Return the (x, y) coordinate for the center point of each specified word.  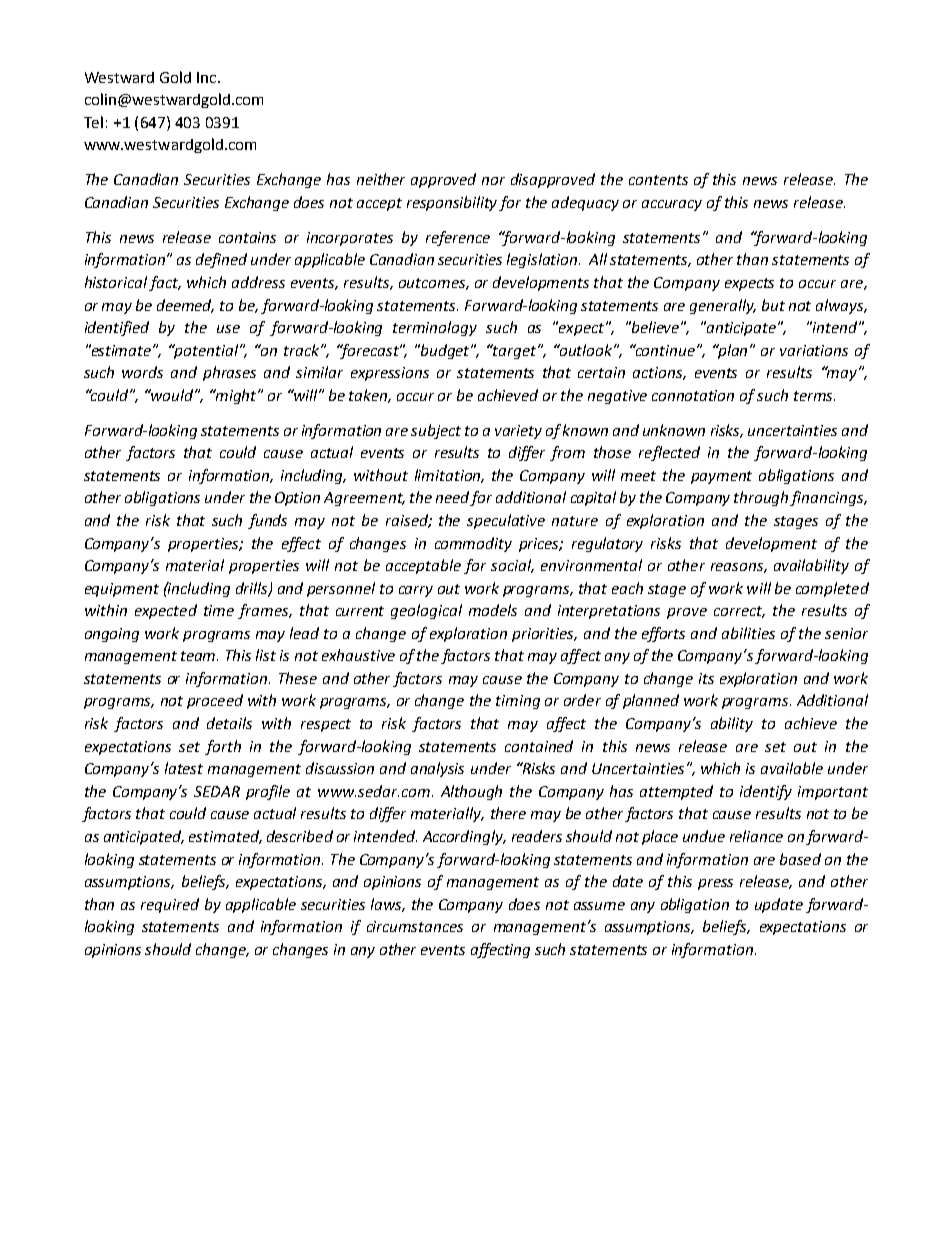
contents (658, 180)
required (170, 905)
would (173, 395)
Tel (93, 122)
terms (814, 396)
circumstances (415, 926)
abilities (748, 633)
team (199, 656)
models (493, 610)
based (800, 859)
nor (493, 181)
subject (436, 431)
